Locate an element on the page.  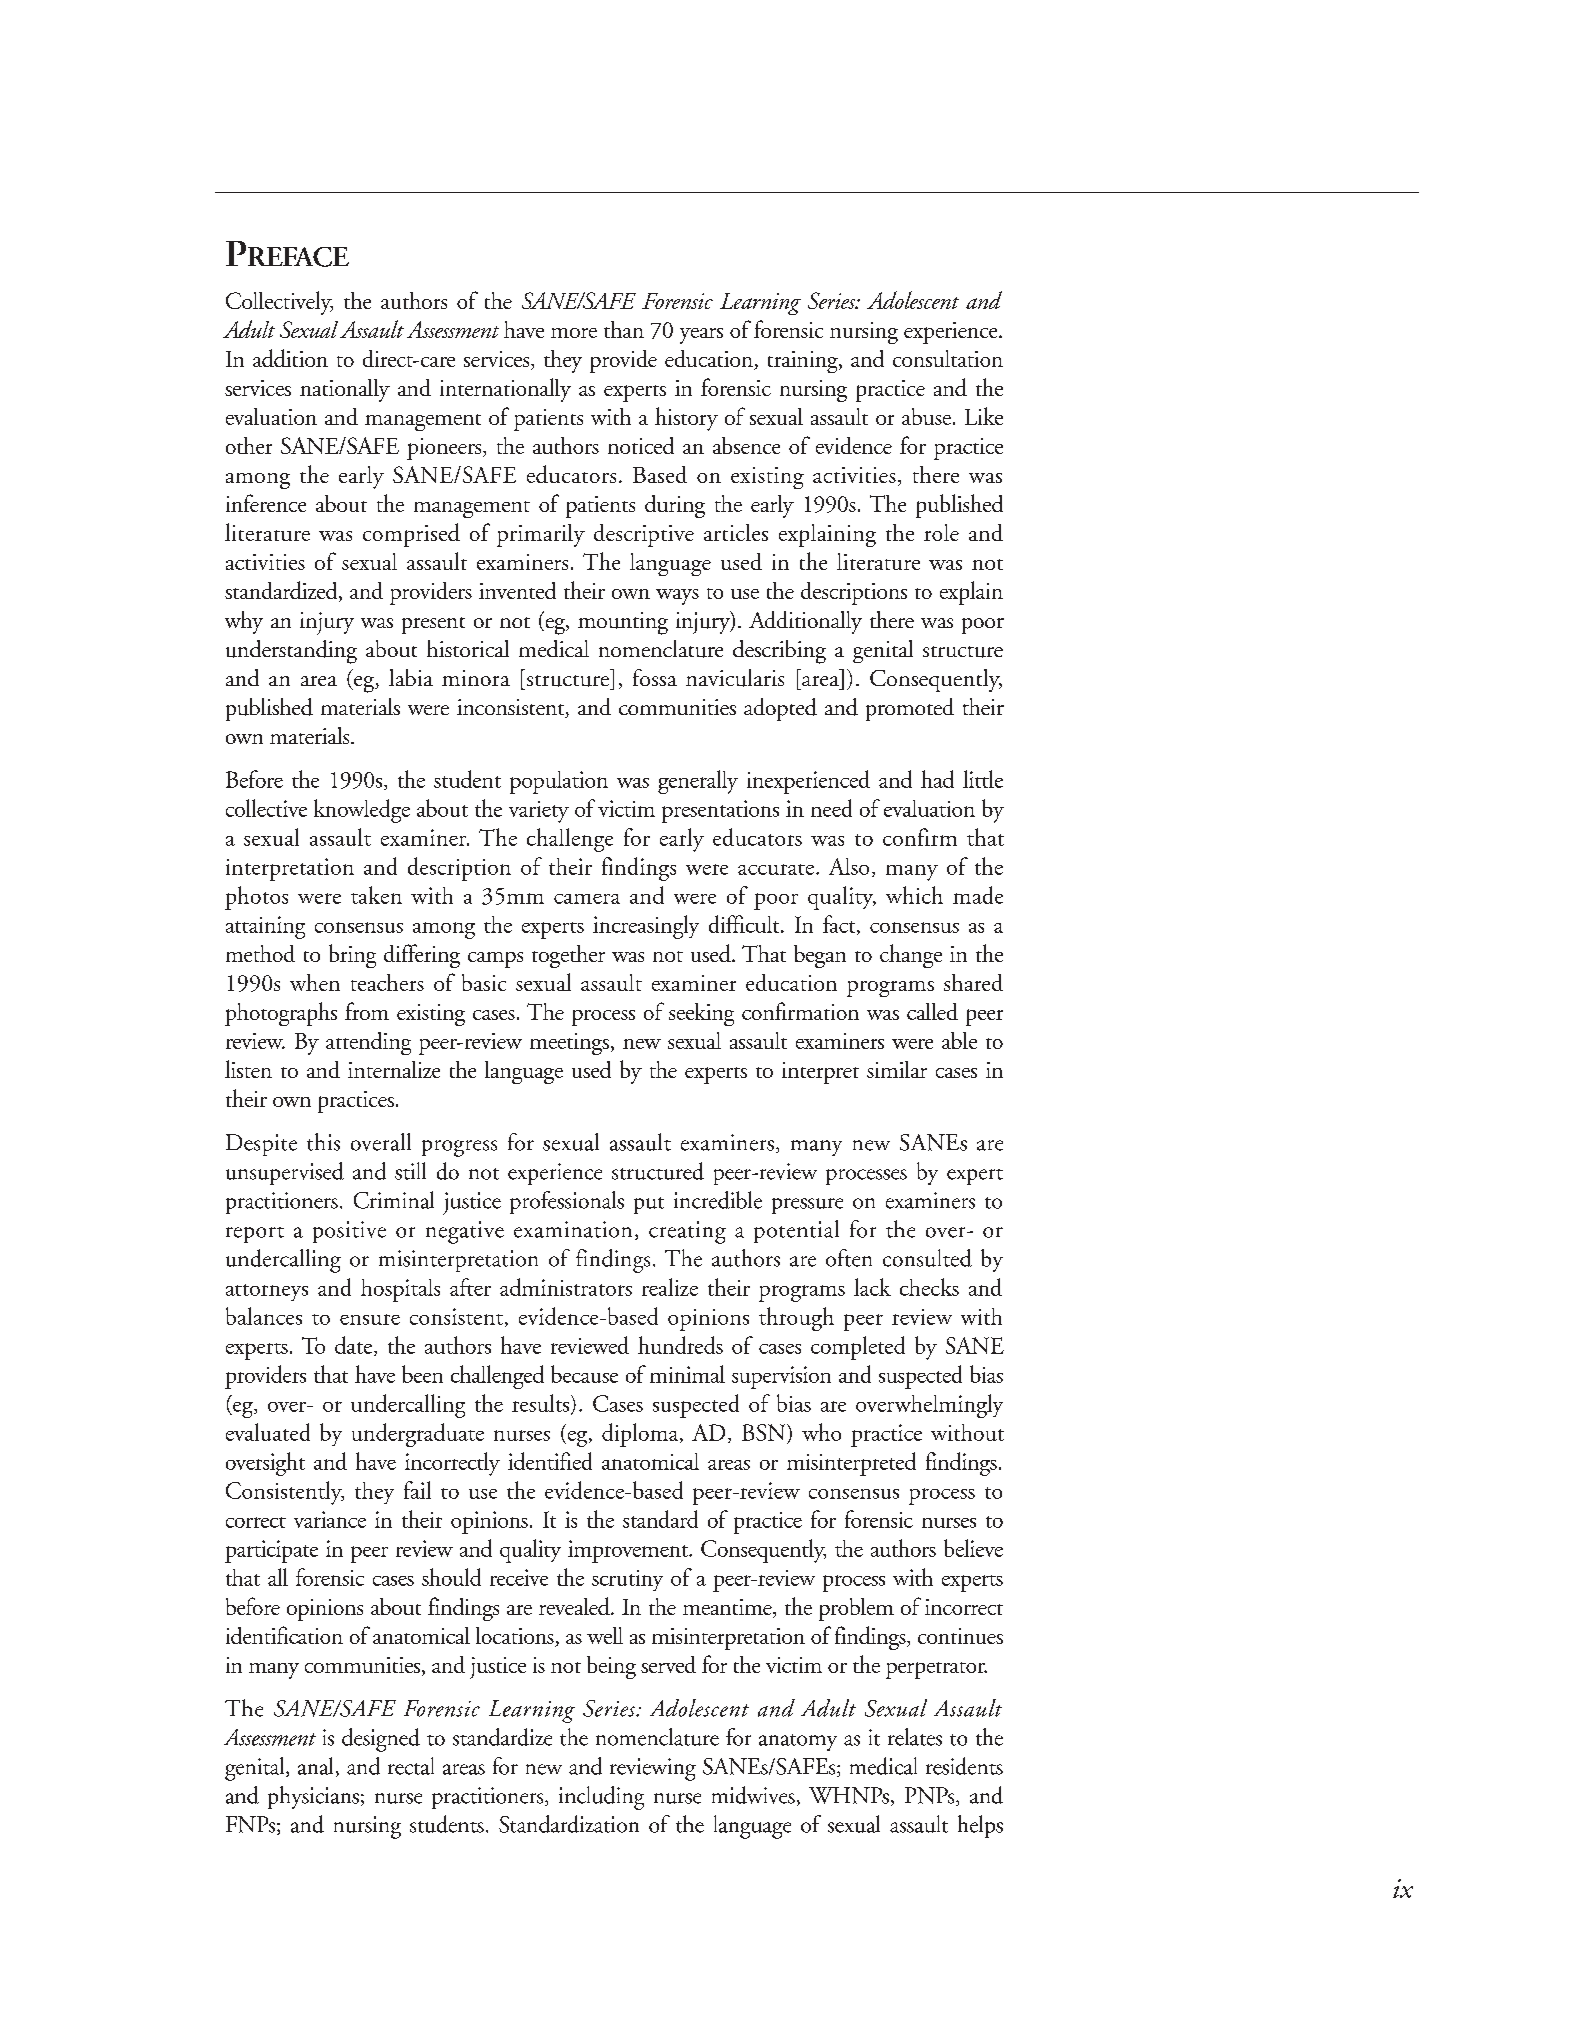
abuse is located at coordinates (928, 416).
